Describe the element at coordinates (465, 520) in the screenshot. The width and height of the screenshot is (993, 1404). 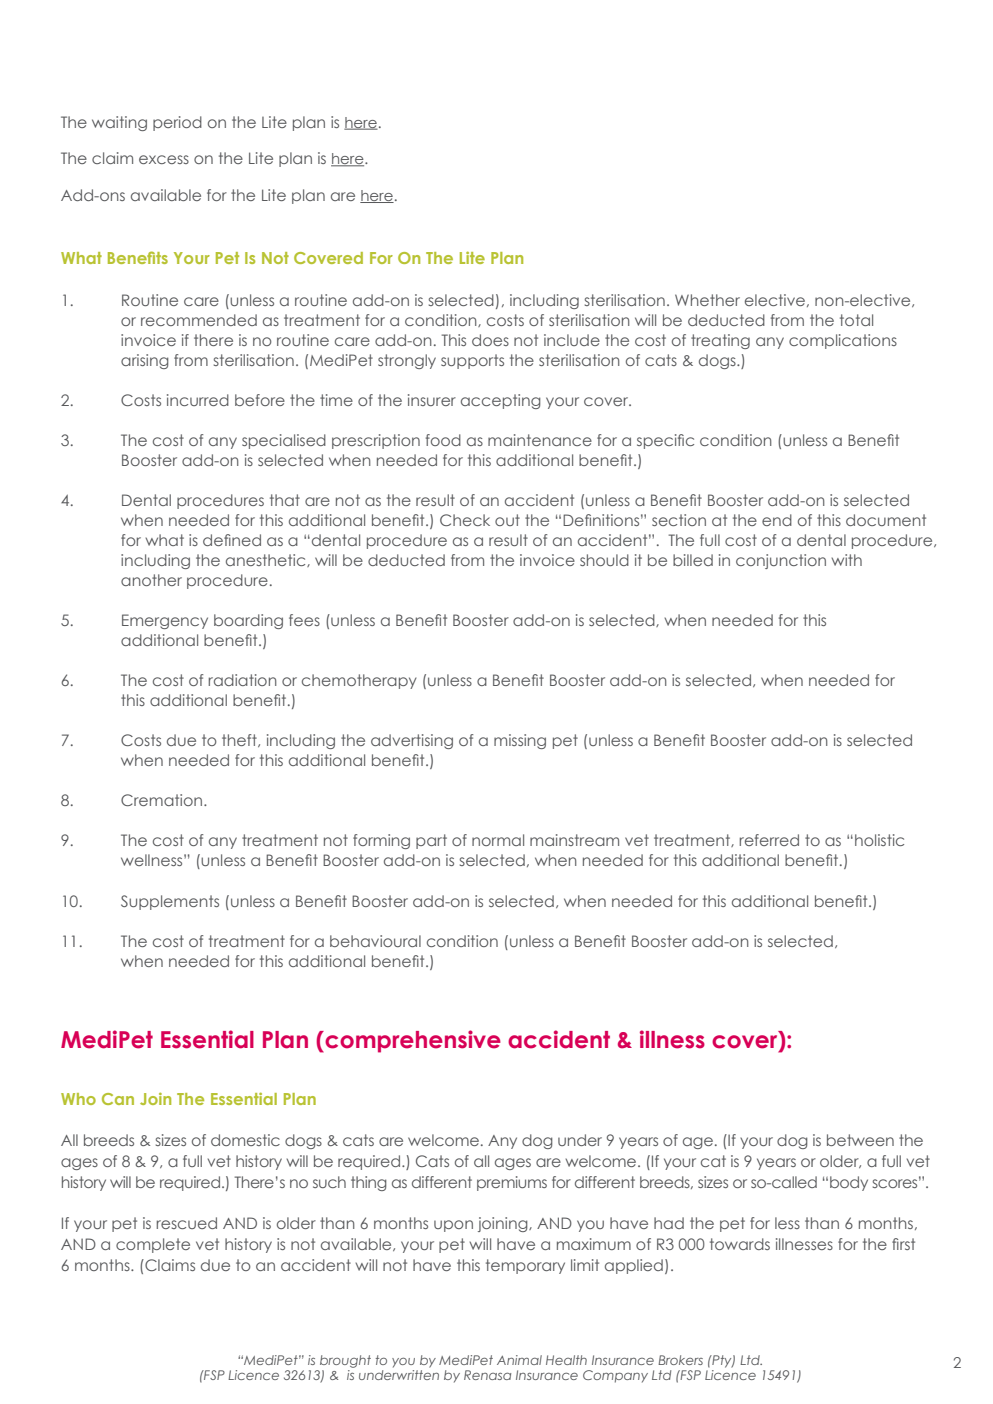
I see `Check` at that location.
